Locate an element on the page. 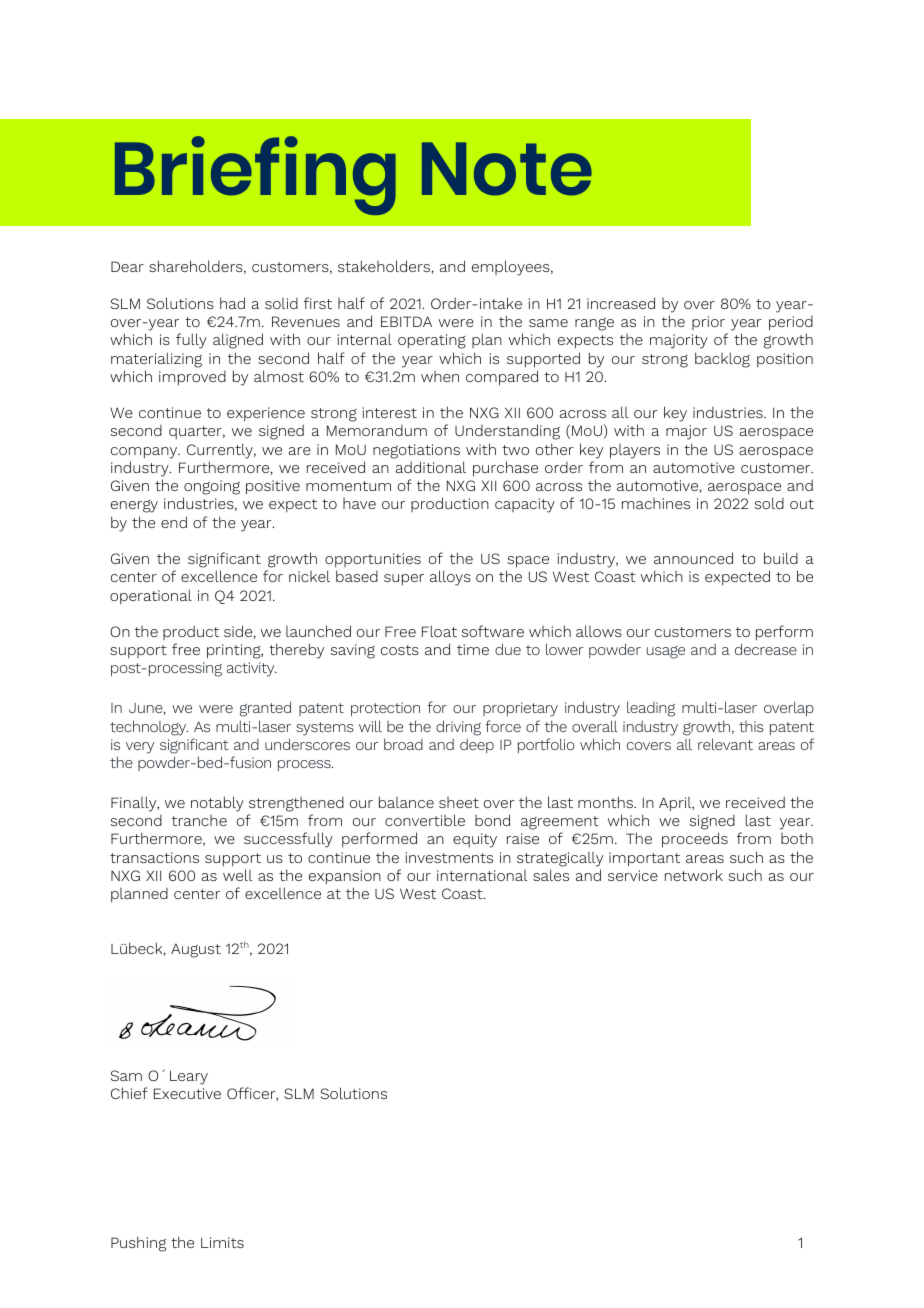 This document has height=1308, width=924. prior is located at coordinates (708, 323).
